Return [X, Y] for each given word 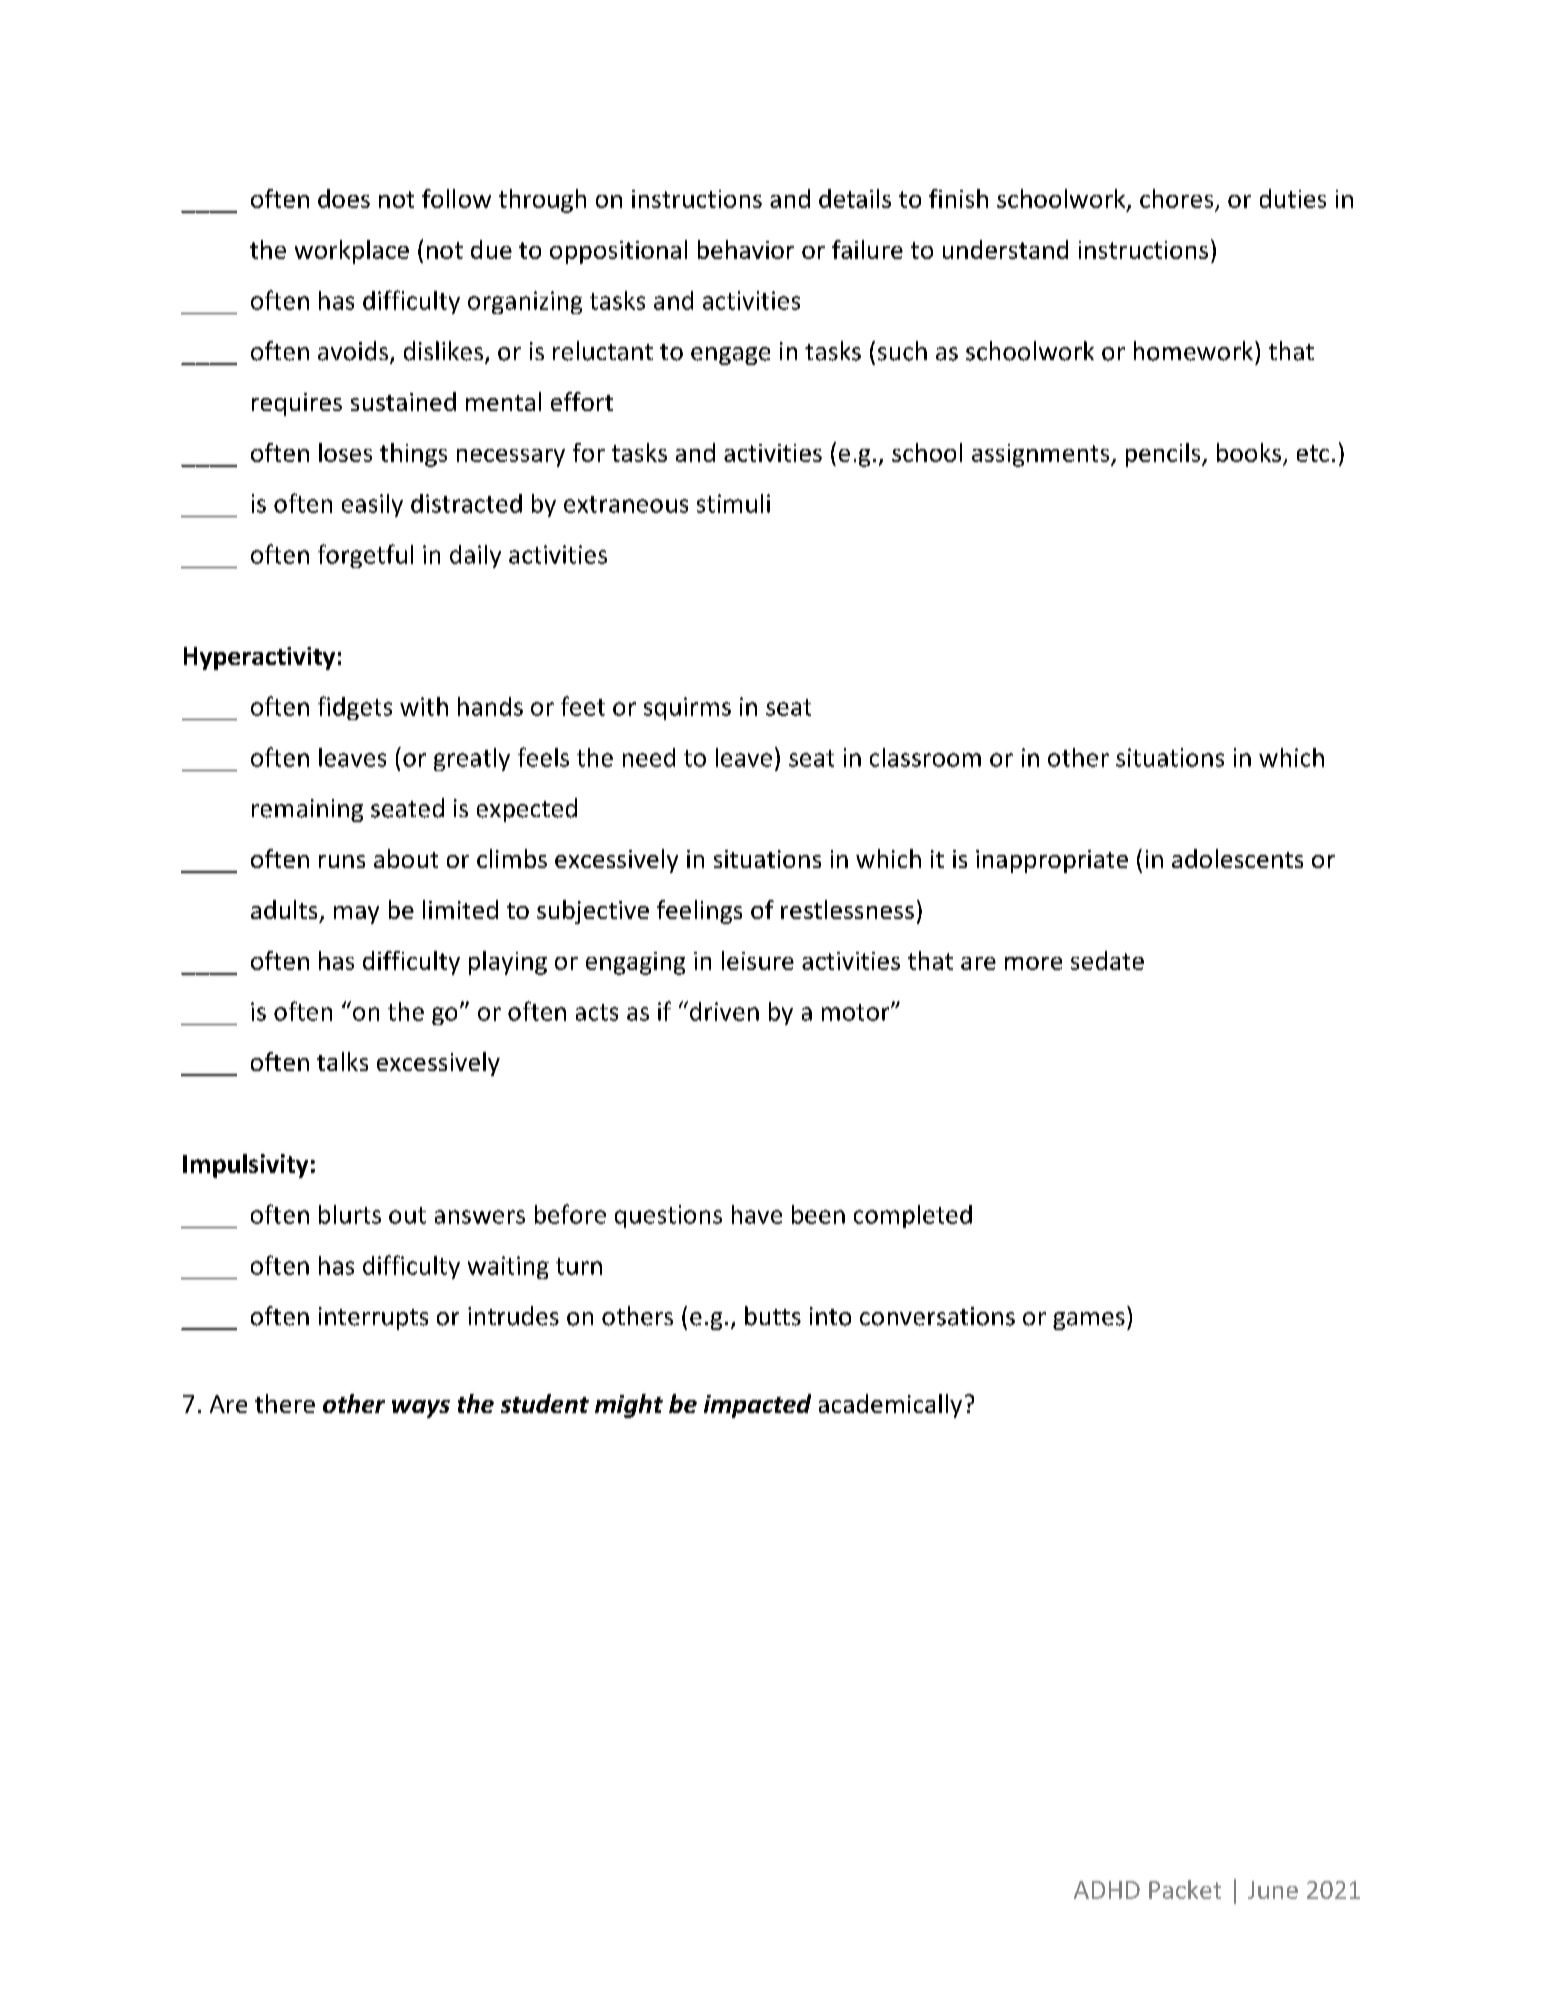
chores [1178, 200]
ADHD [1107, 1890]
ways [421, 1409]
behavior [746, 249]
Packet [1185, 1889]
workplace [352, 252]
